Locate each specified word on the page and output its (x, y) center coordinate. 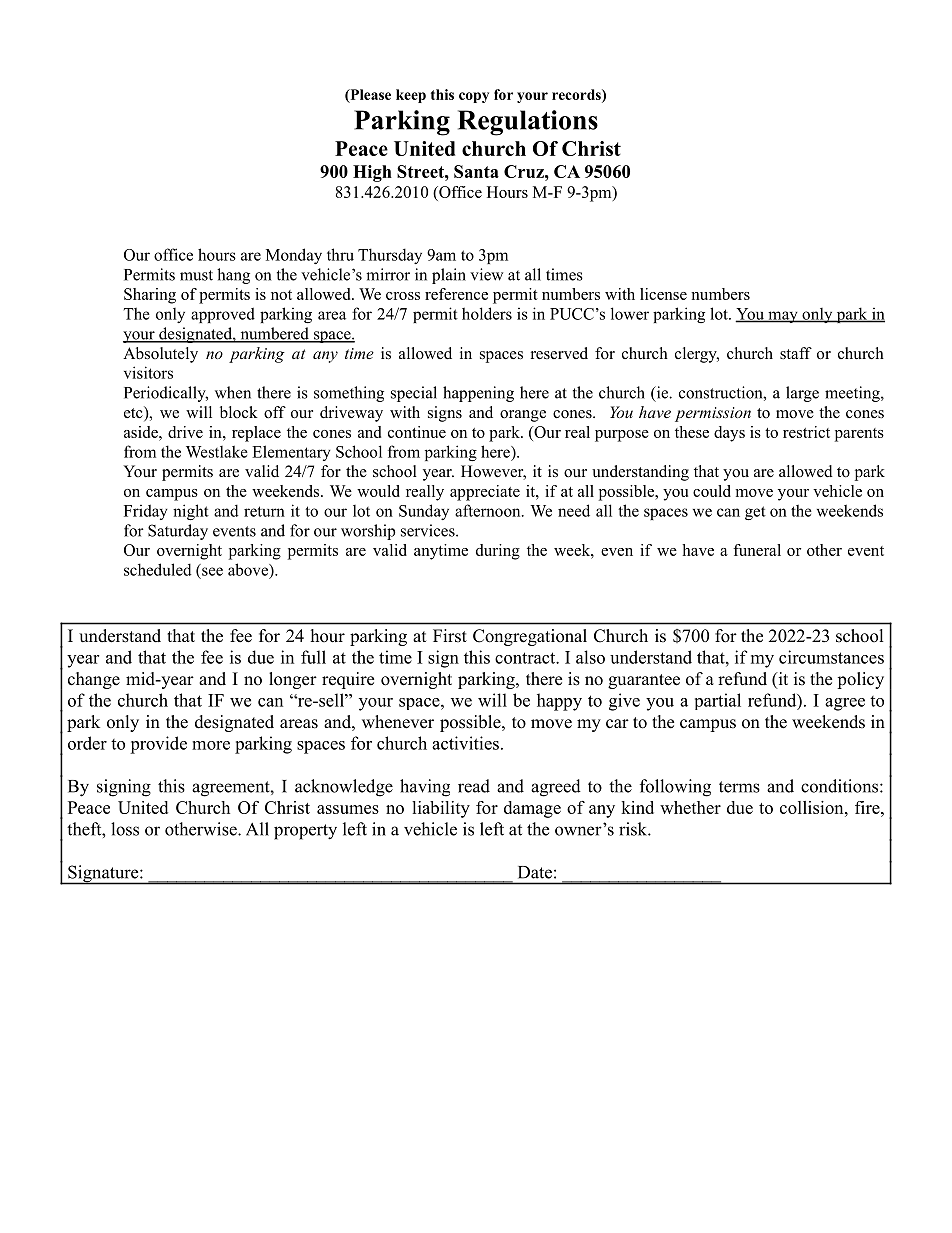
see (212, 571)
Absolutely (160, 355)
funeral (757, 550)
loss (125, 829)
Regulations (528, 123)
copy (474, 97)
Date (535, 872)
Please (369, 95)
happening (478, 394)
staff (796, 353)
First (450, 636)
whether (690, 807)
